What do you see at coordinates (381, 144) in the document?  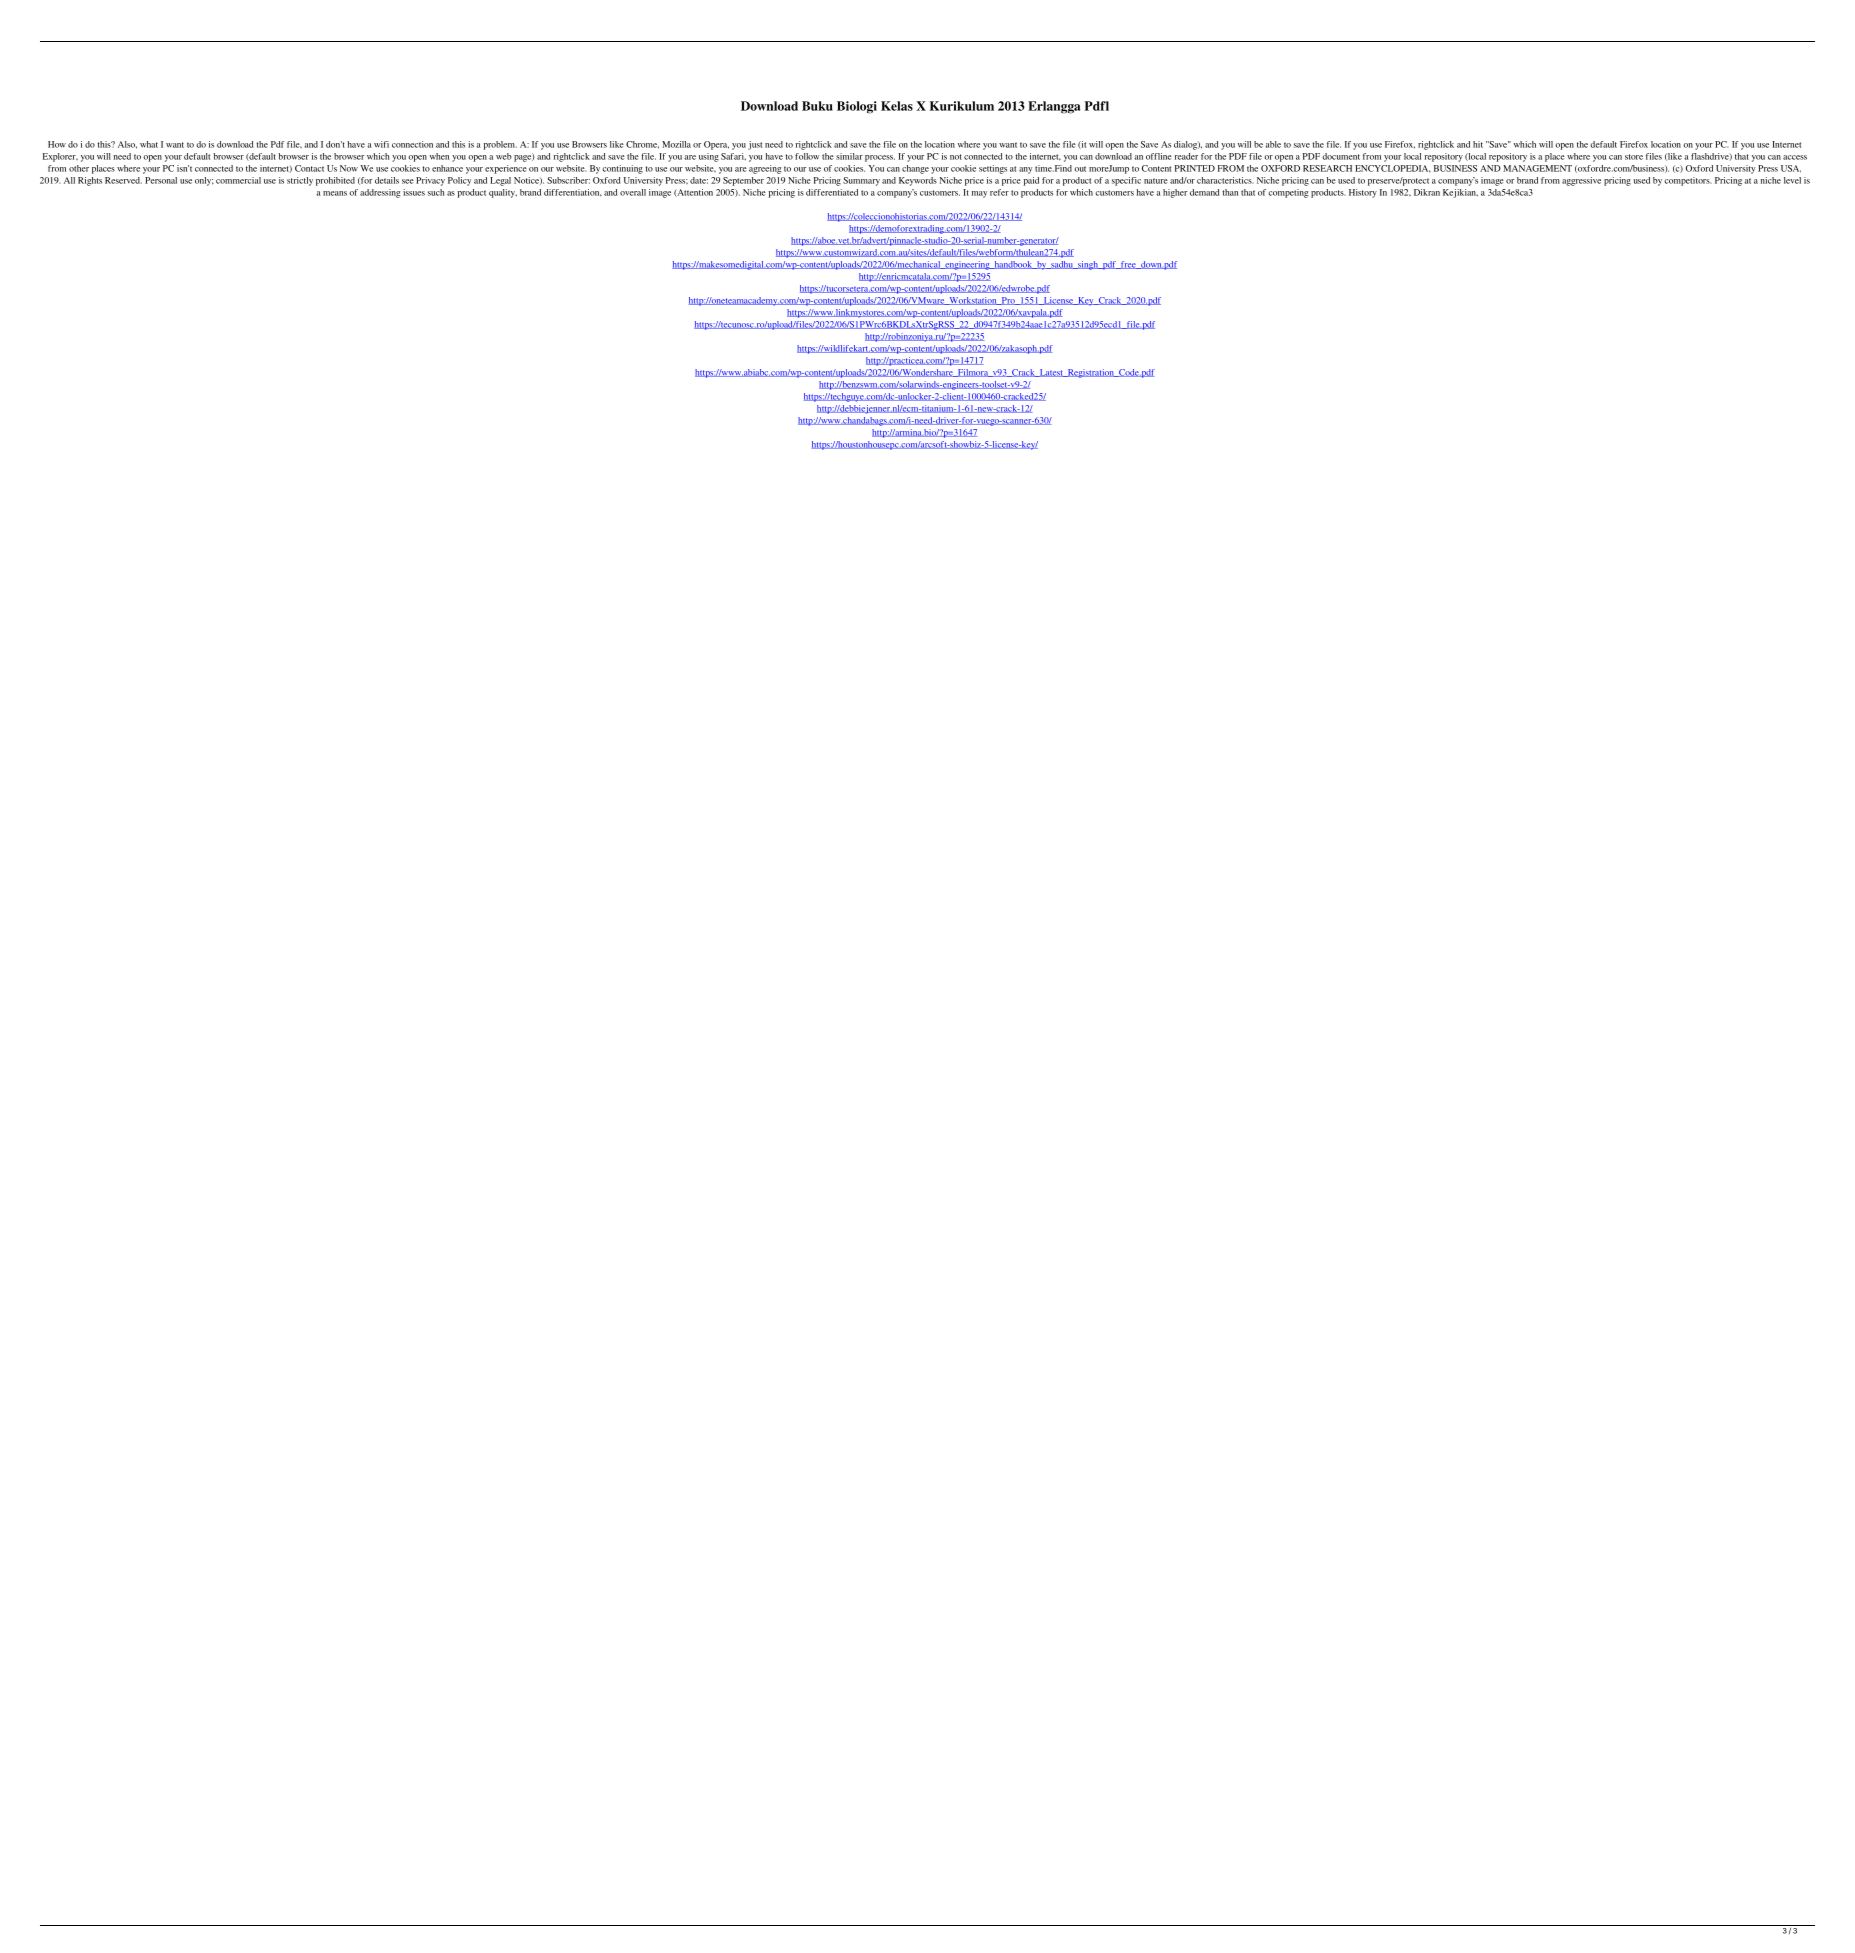 I see `wifi` at bounding box center [381, 144].
